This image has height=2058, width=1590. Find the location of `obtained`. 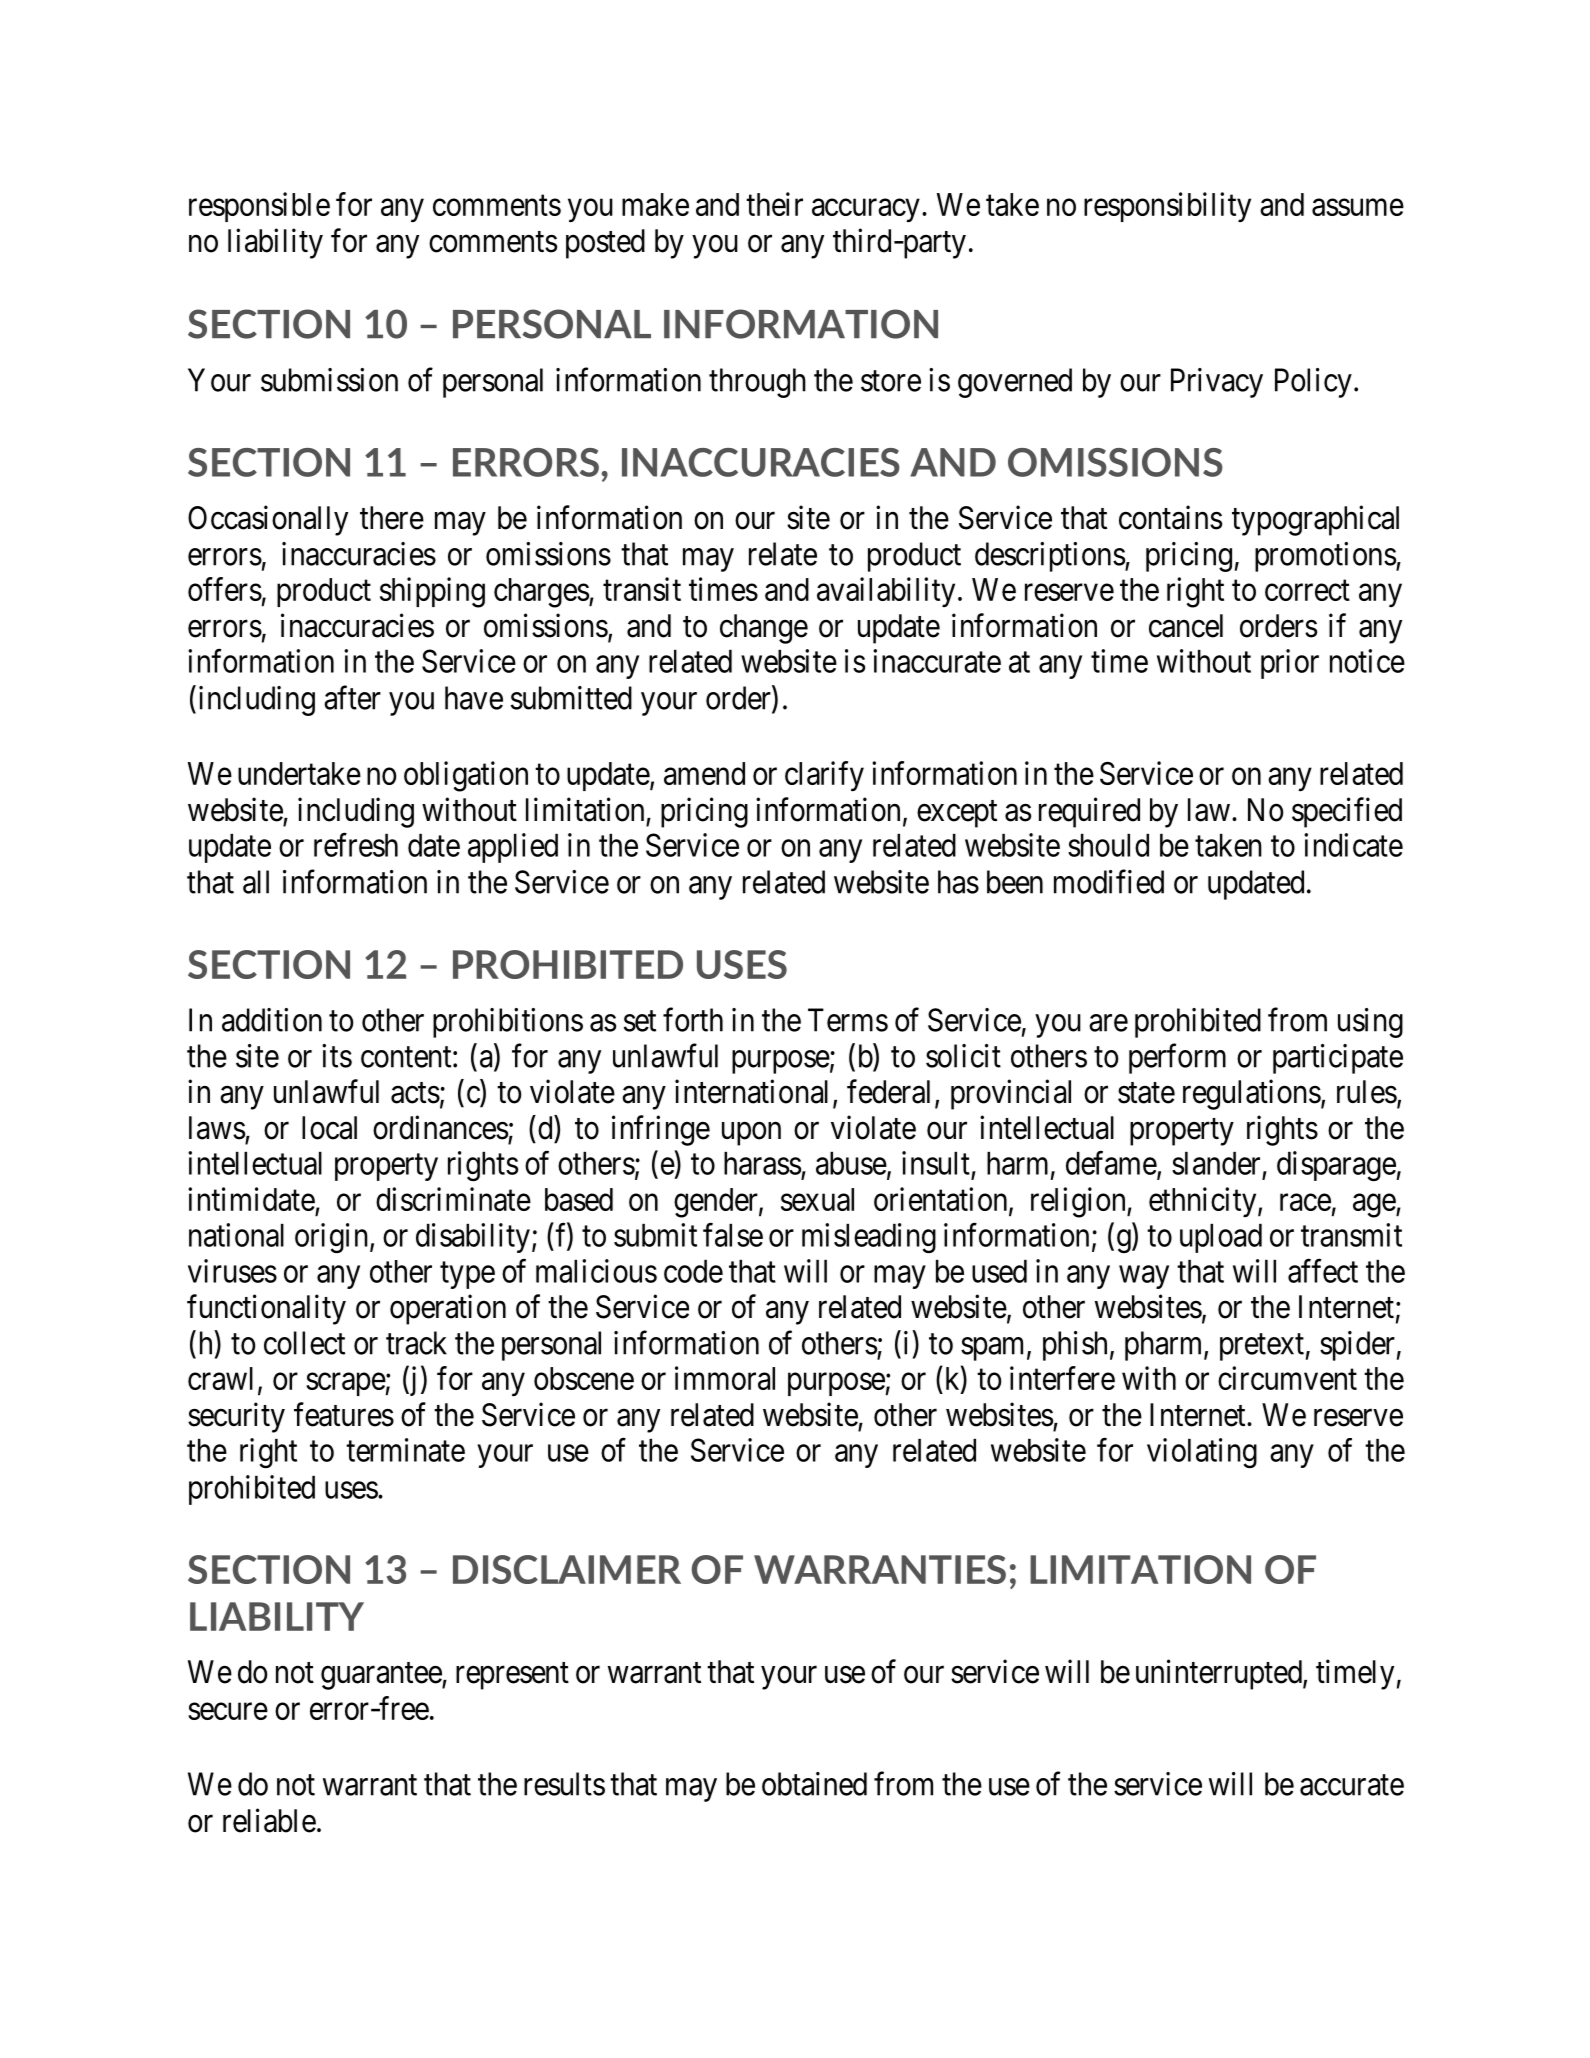

obtained is located at coordinates (814, 1784).
